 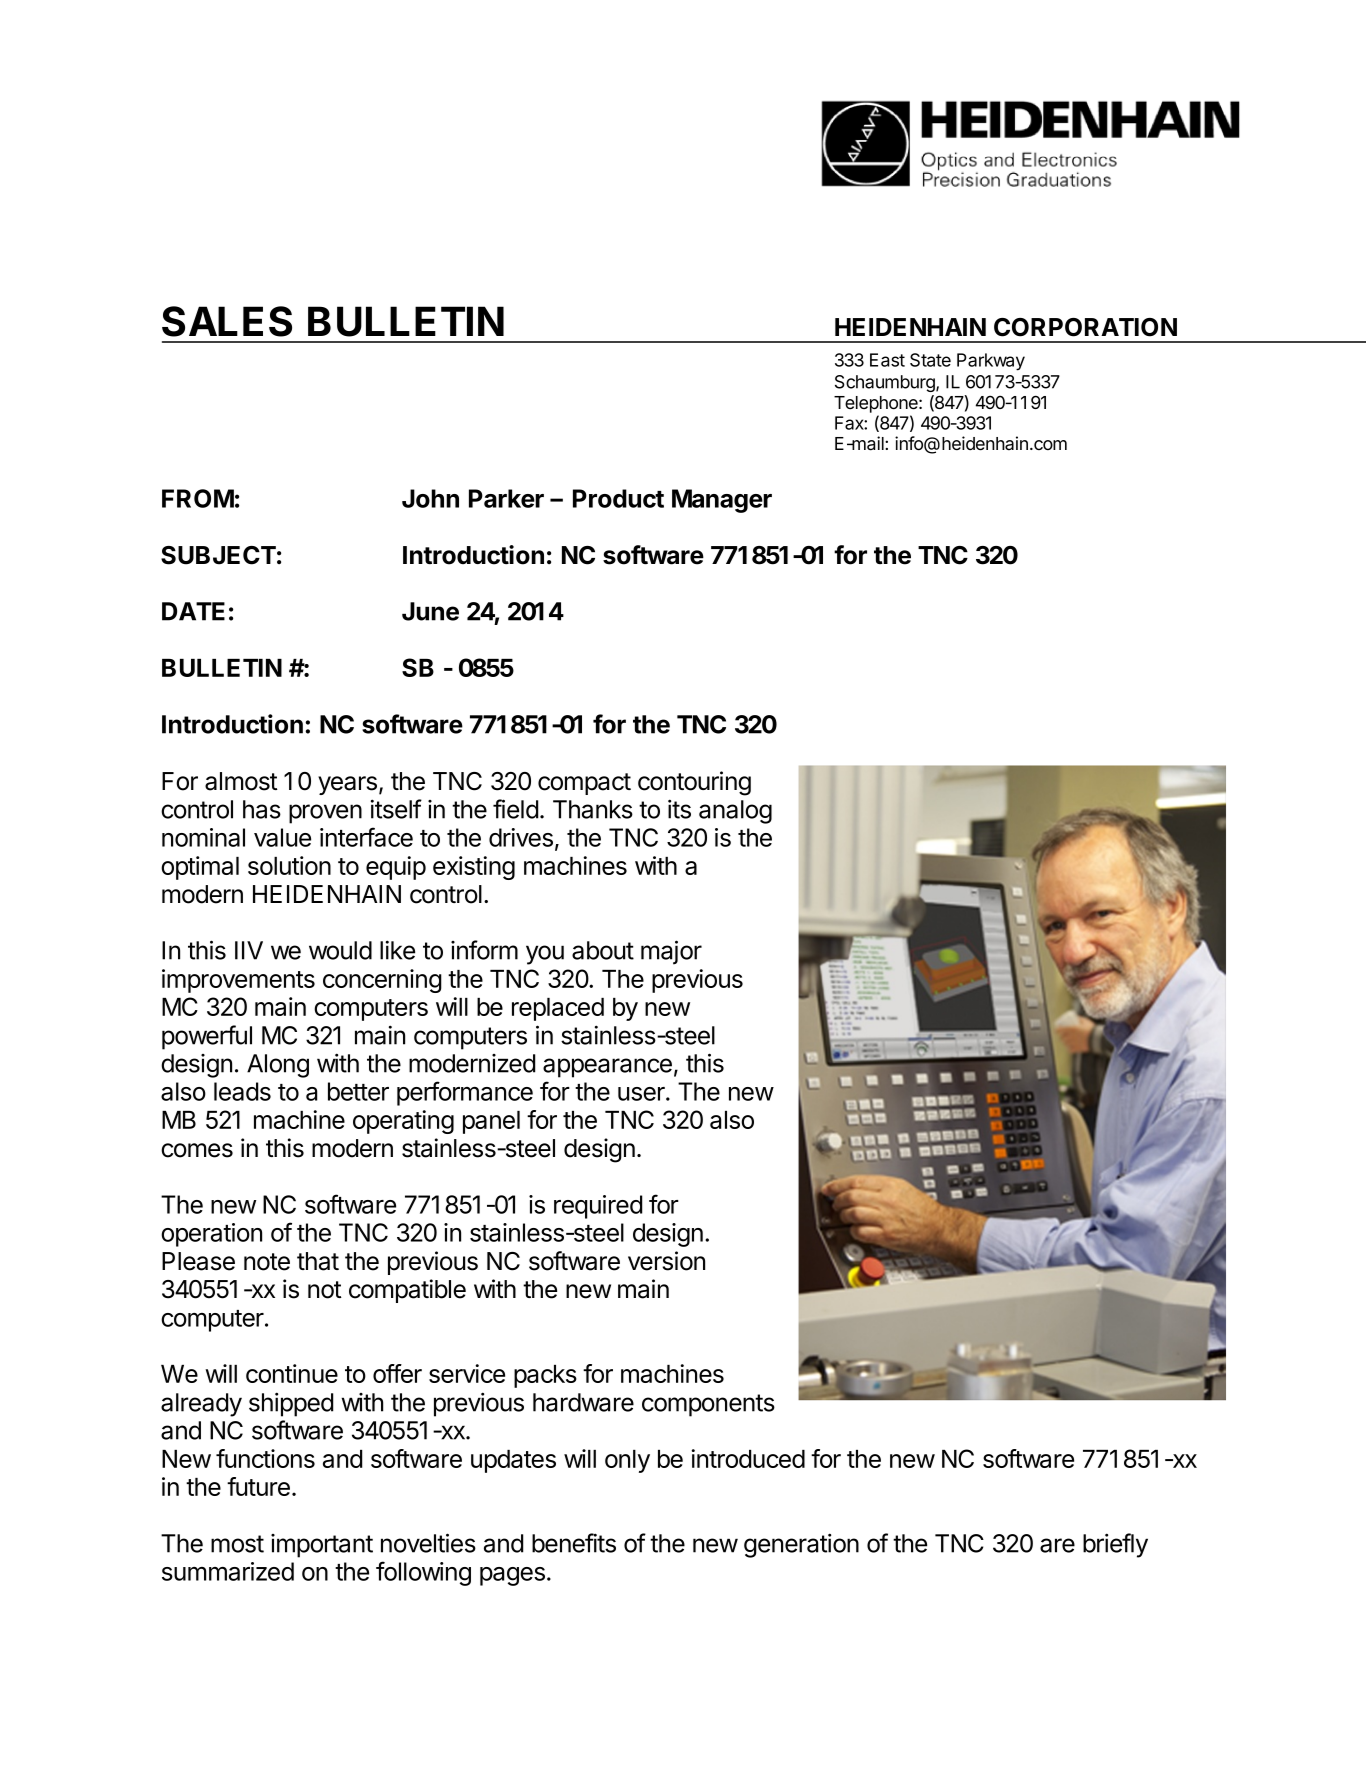 I want to click on SALES, so click(x=227, y=321).
